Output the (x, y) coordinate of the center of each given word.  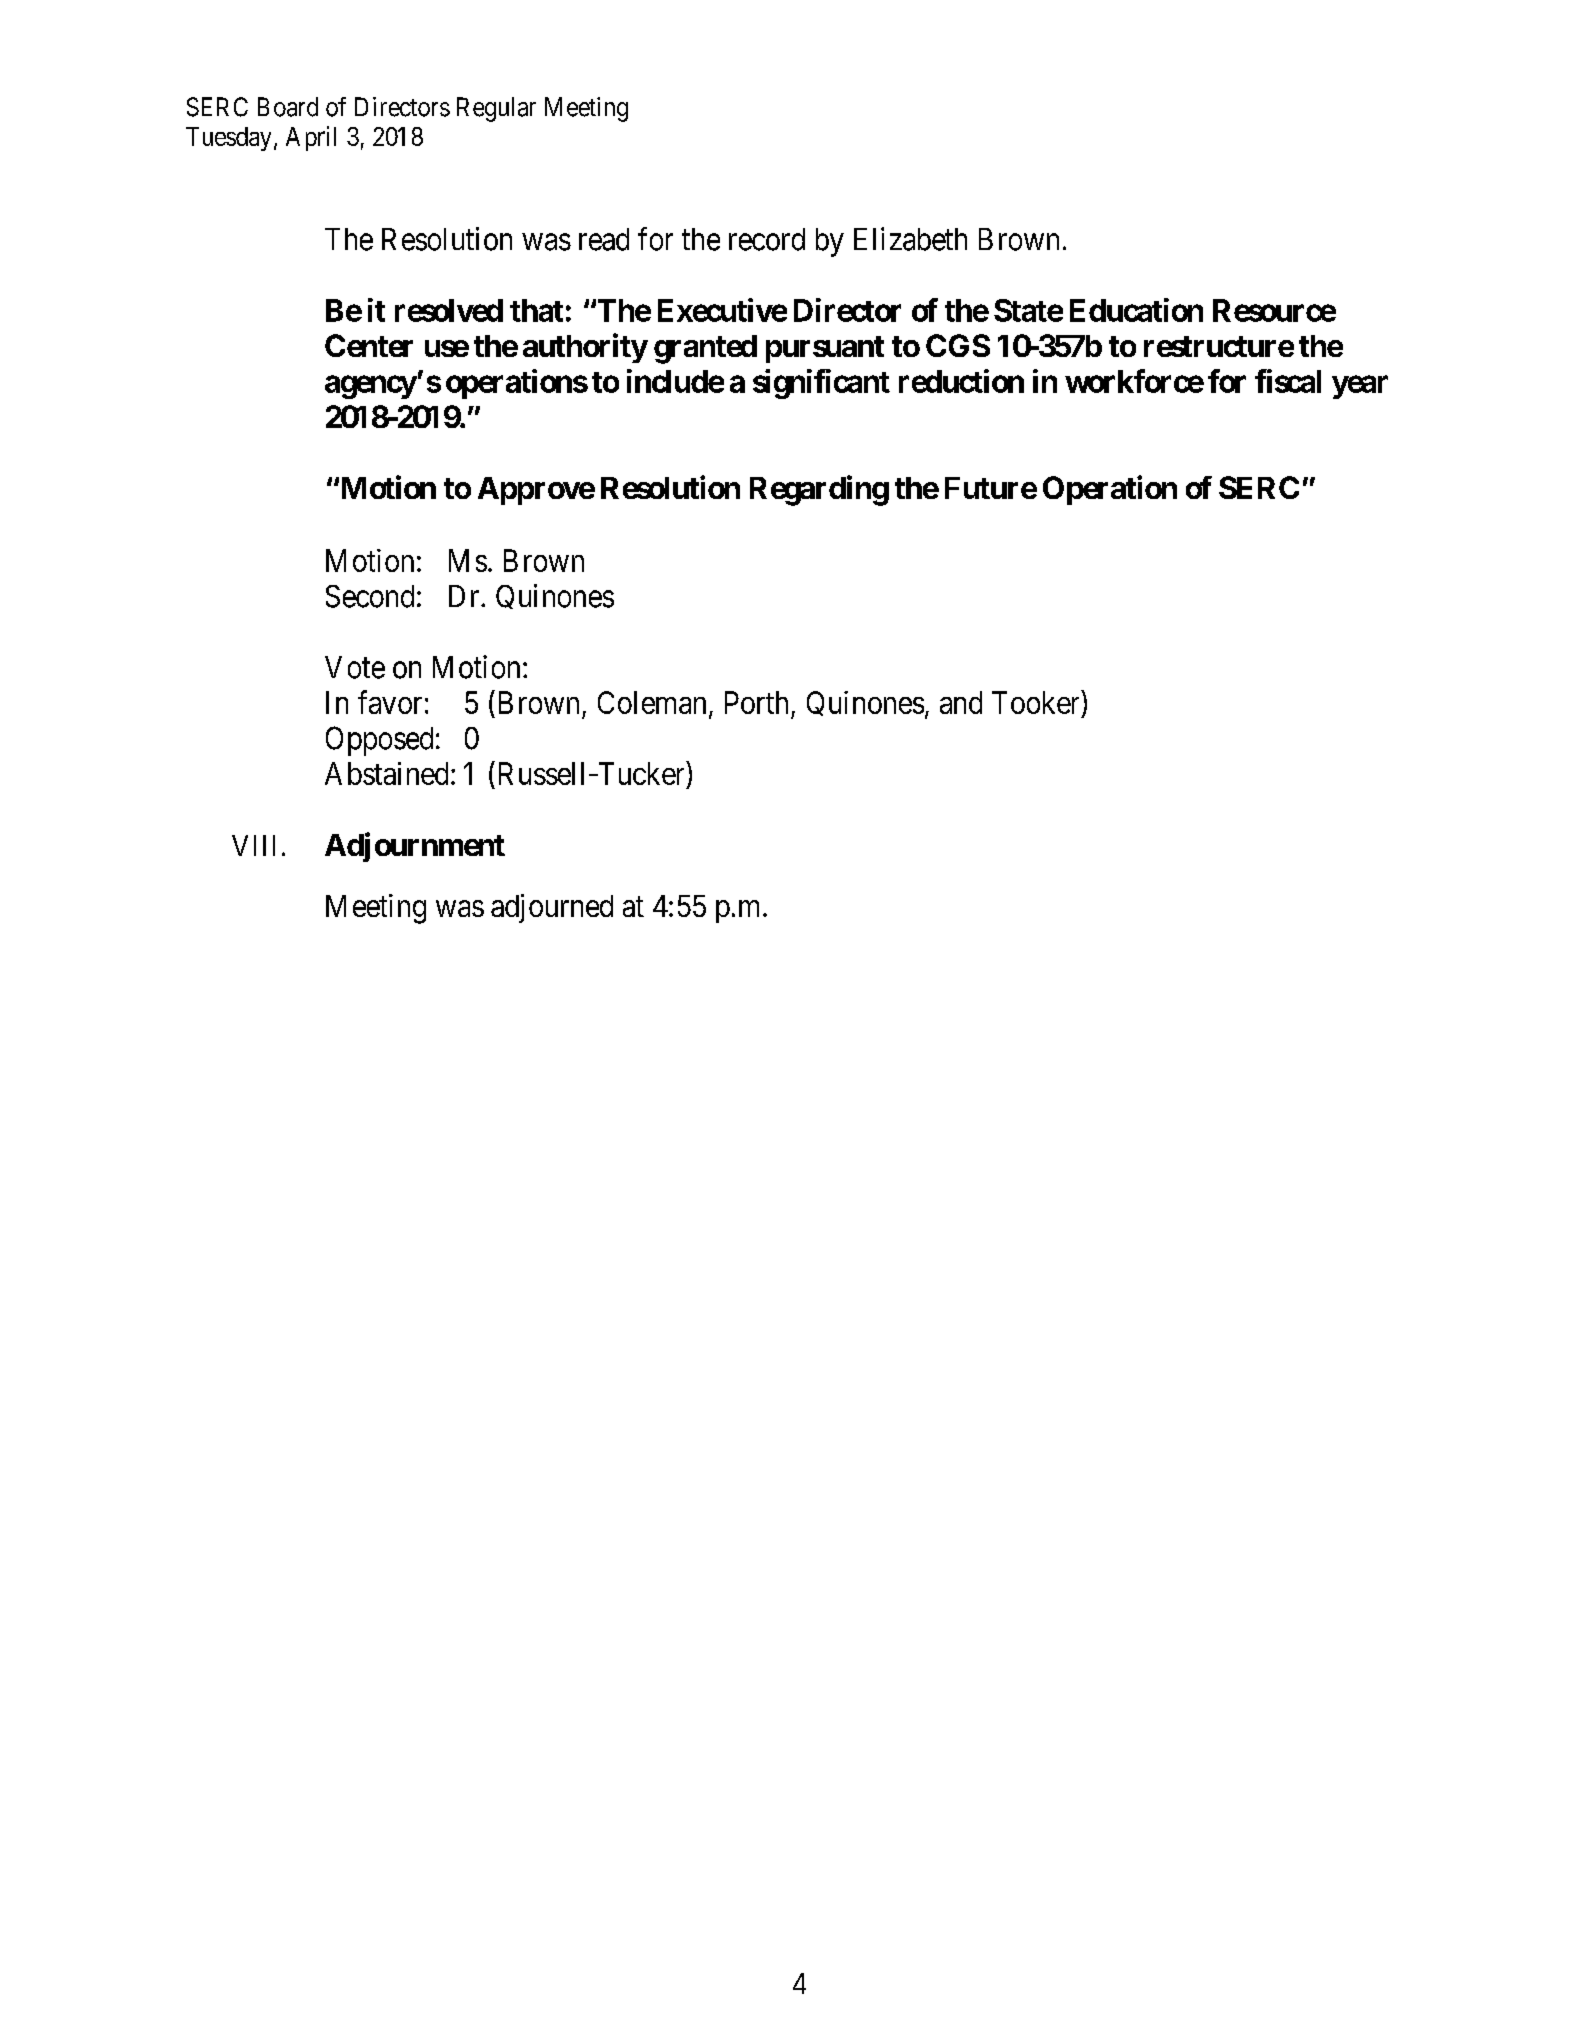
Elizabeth (910, 239)
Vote (355, 667)
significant (821, 384)
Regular (496, 109)
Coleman (652, 702)
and (961, 702)
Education (1136, 310)
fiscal (1288, 381)
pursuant (825, 349)
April (311, 138)
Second (370, 596)
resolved (449, 310)
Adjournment (415, 847)
